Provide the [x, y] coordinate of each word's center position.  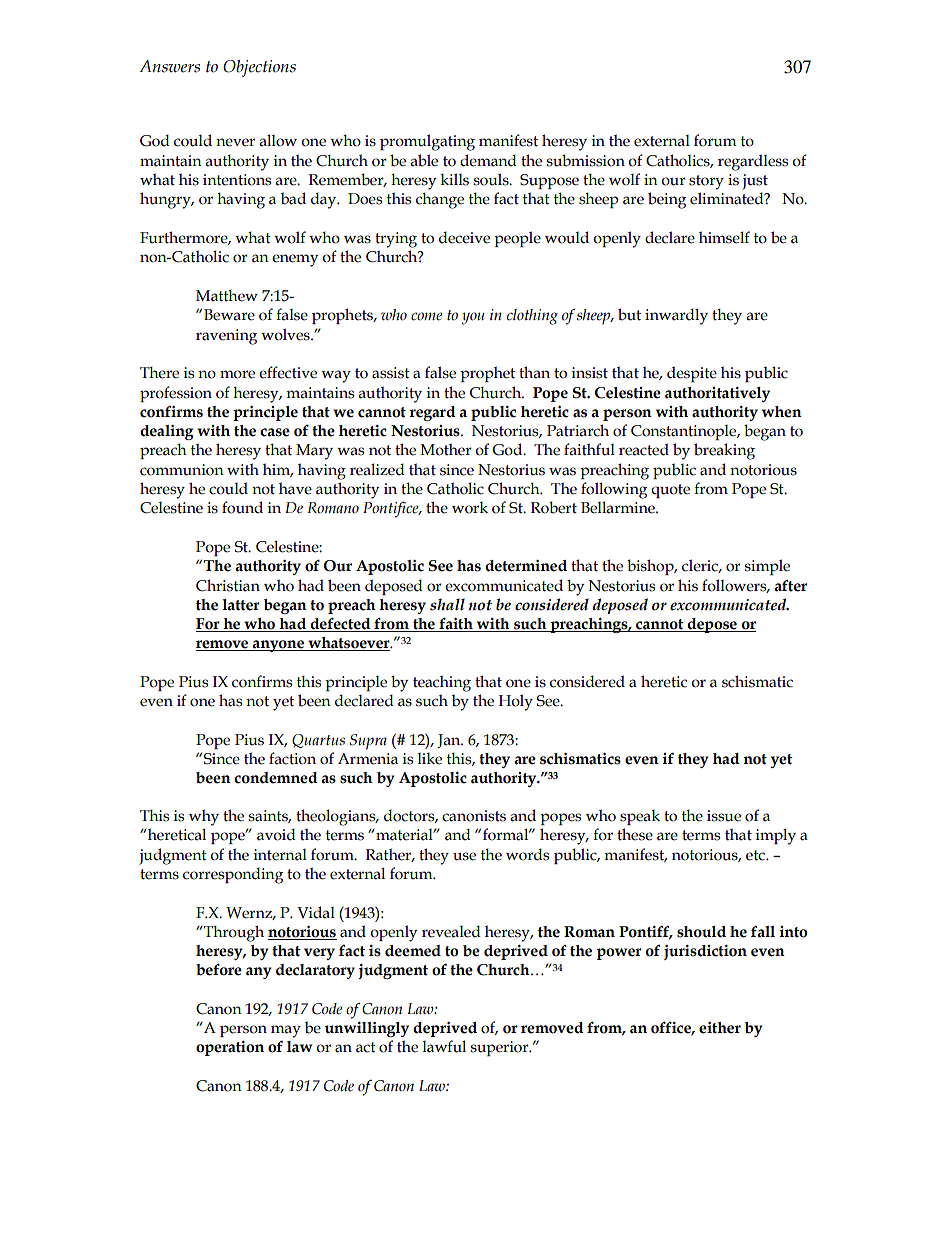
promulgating [427, 142]
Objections [259, 68]
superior [501, 1048]
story [706, 182]
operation [230, 1048]
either [720, 1028]
